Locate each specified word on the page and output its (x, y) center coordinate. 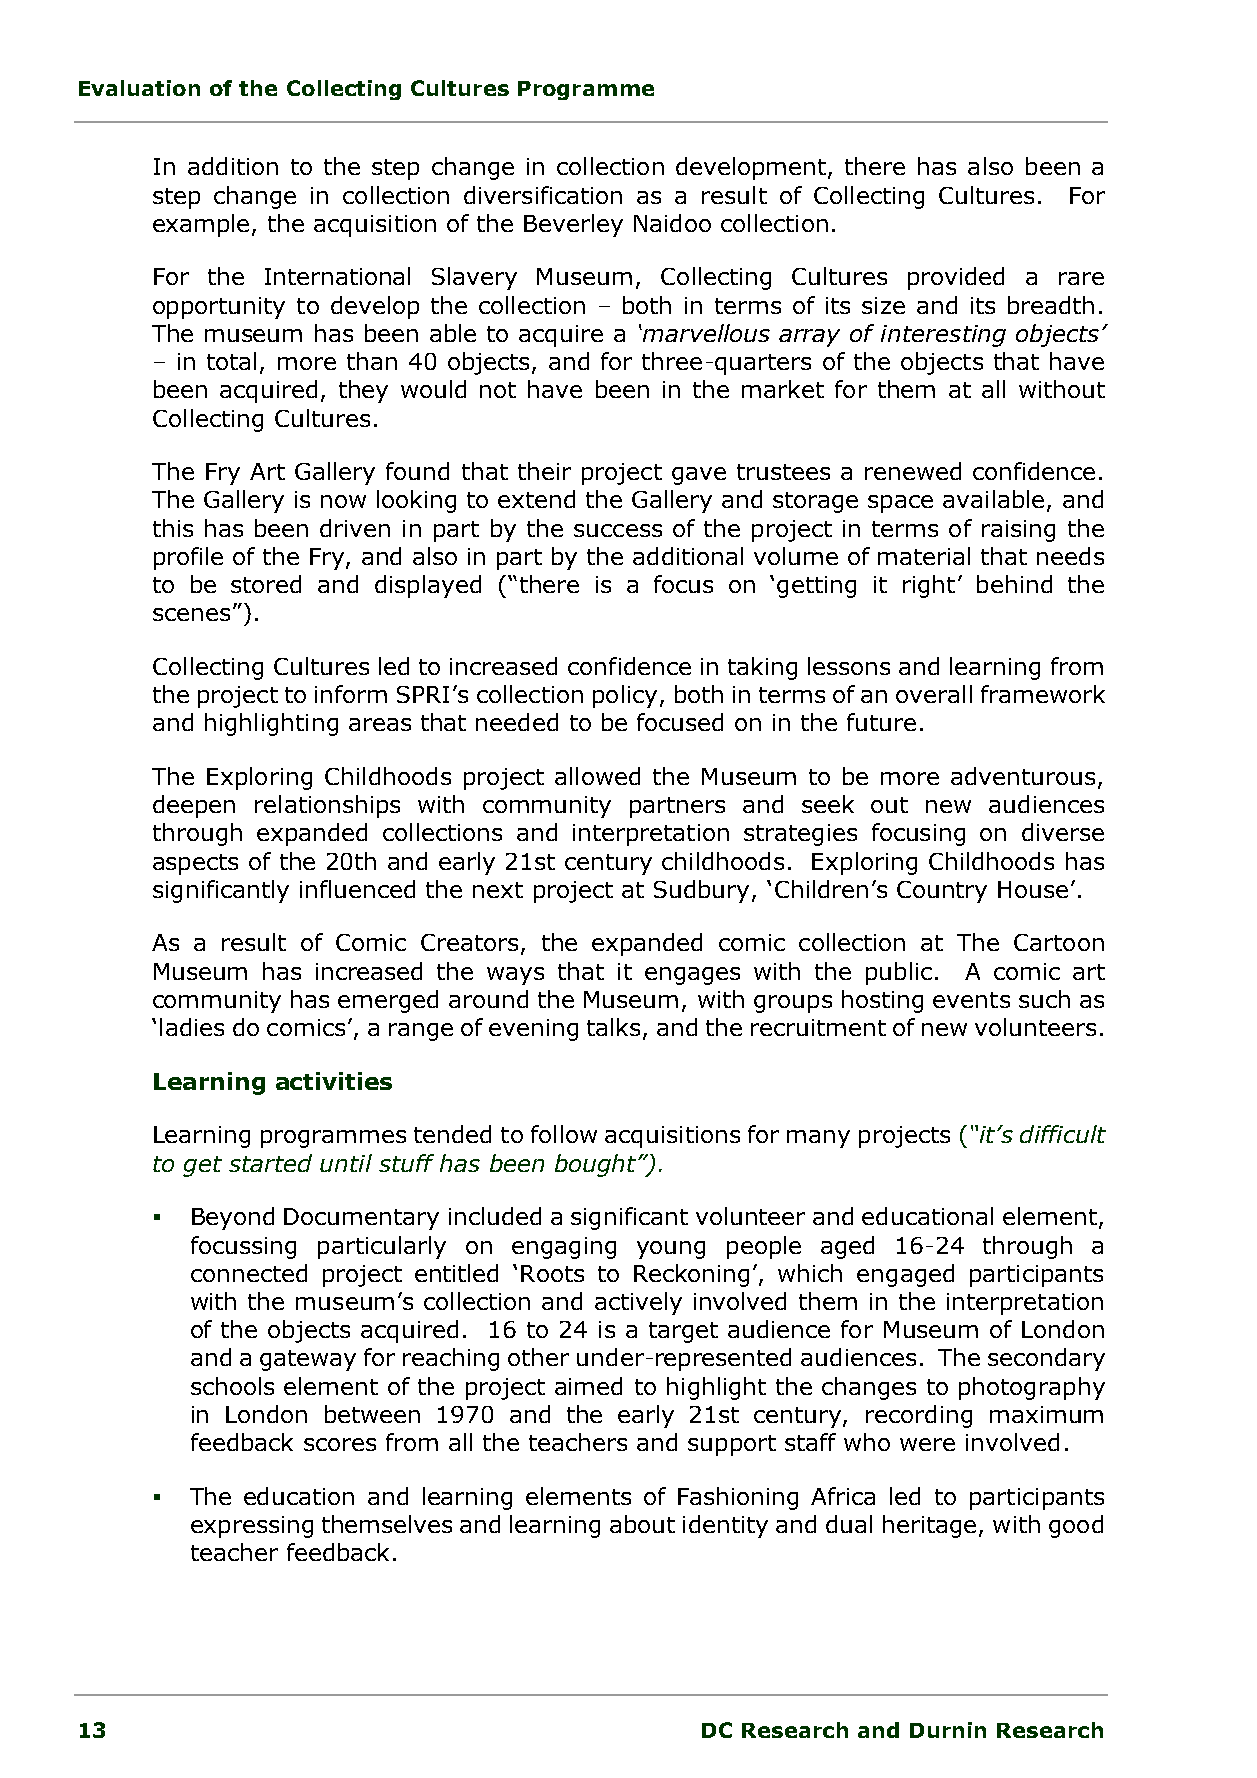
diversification (543, 195)
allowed (597, 776)
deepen (194, 806)
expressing (252, 1527)
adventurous (1023, 776)
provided (956, 278)
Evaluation (139, 88)
